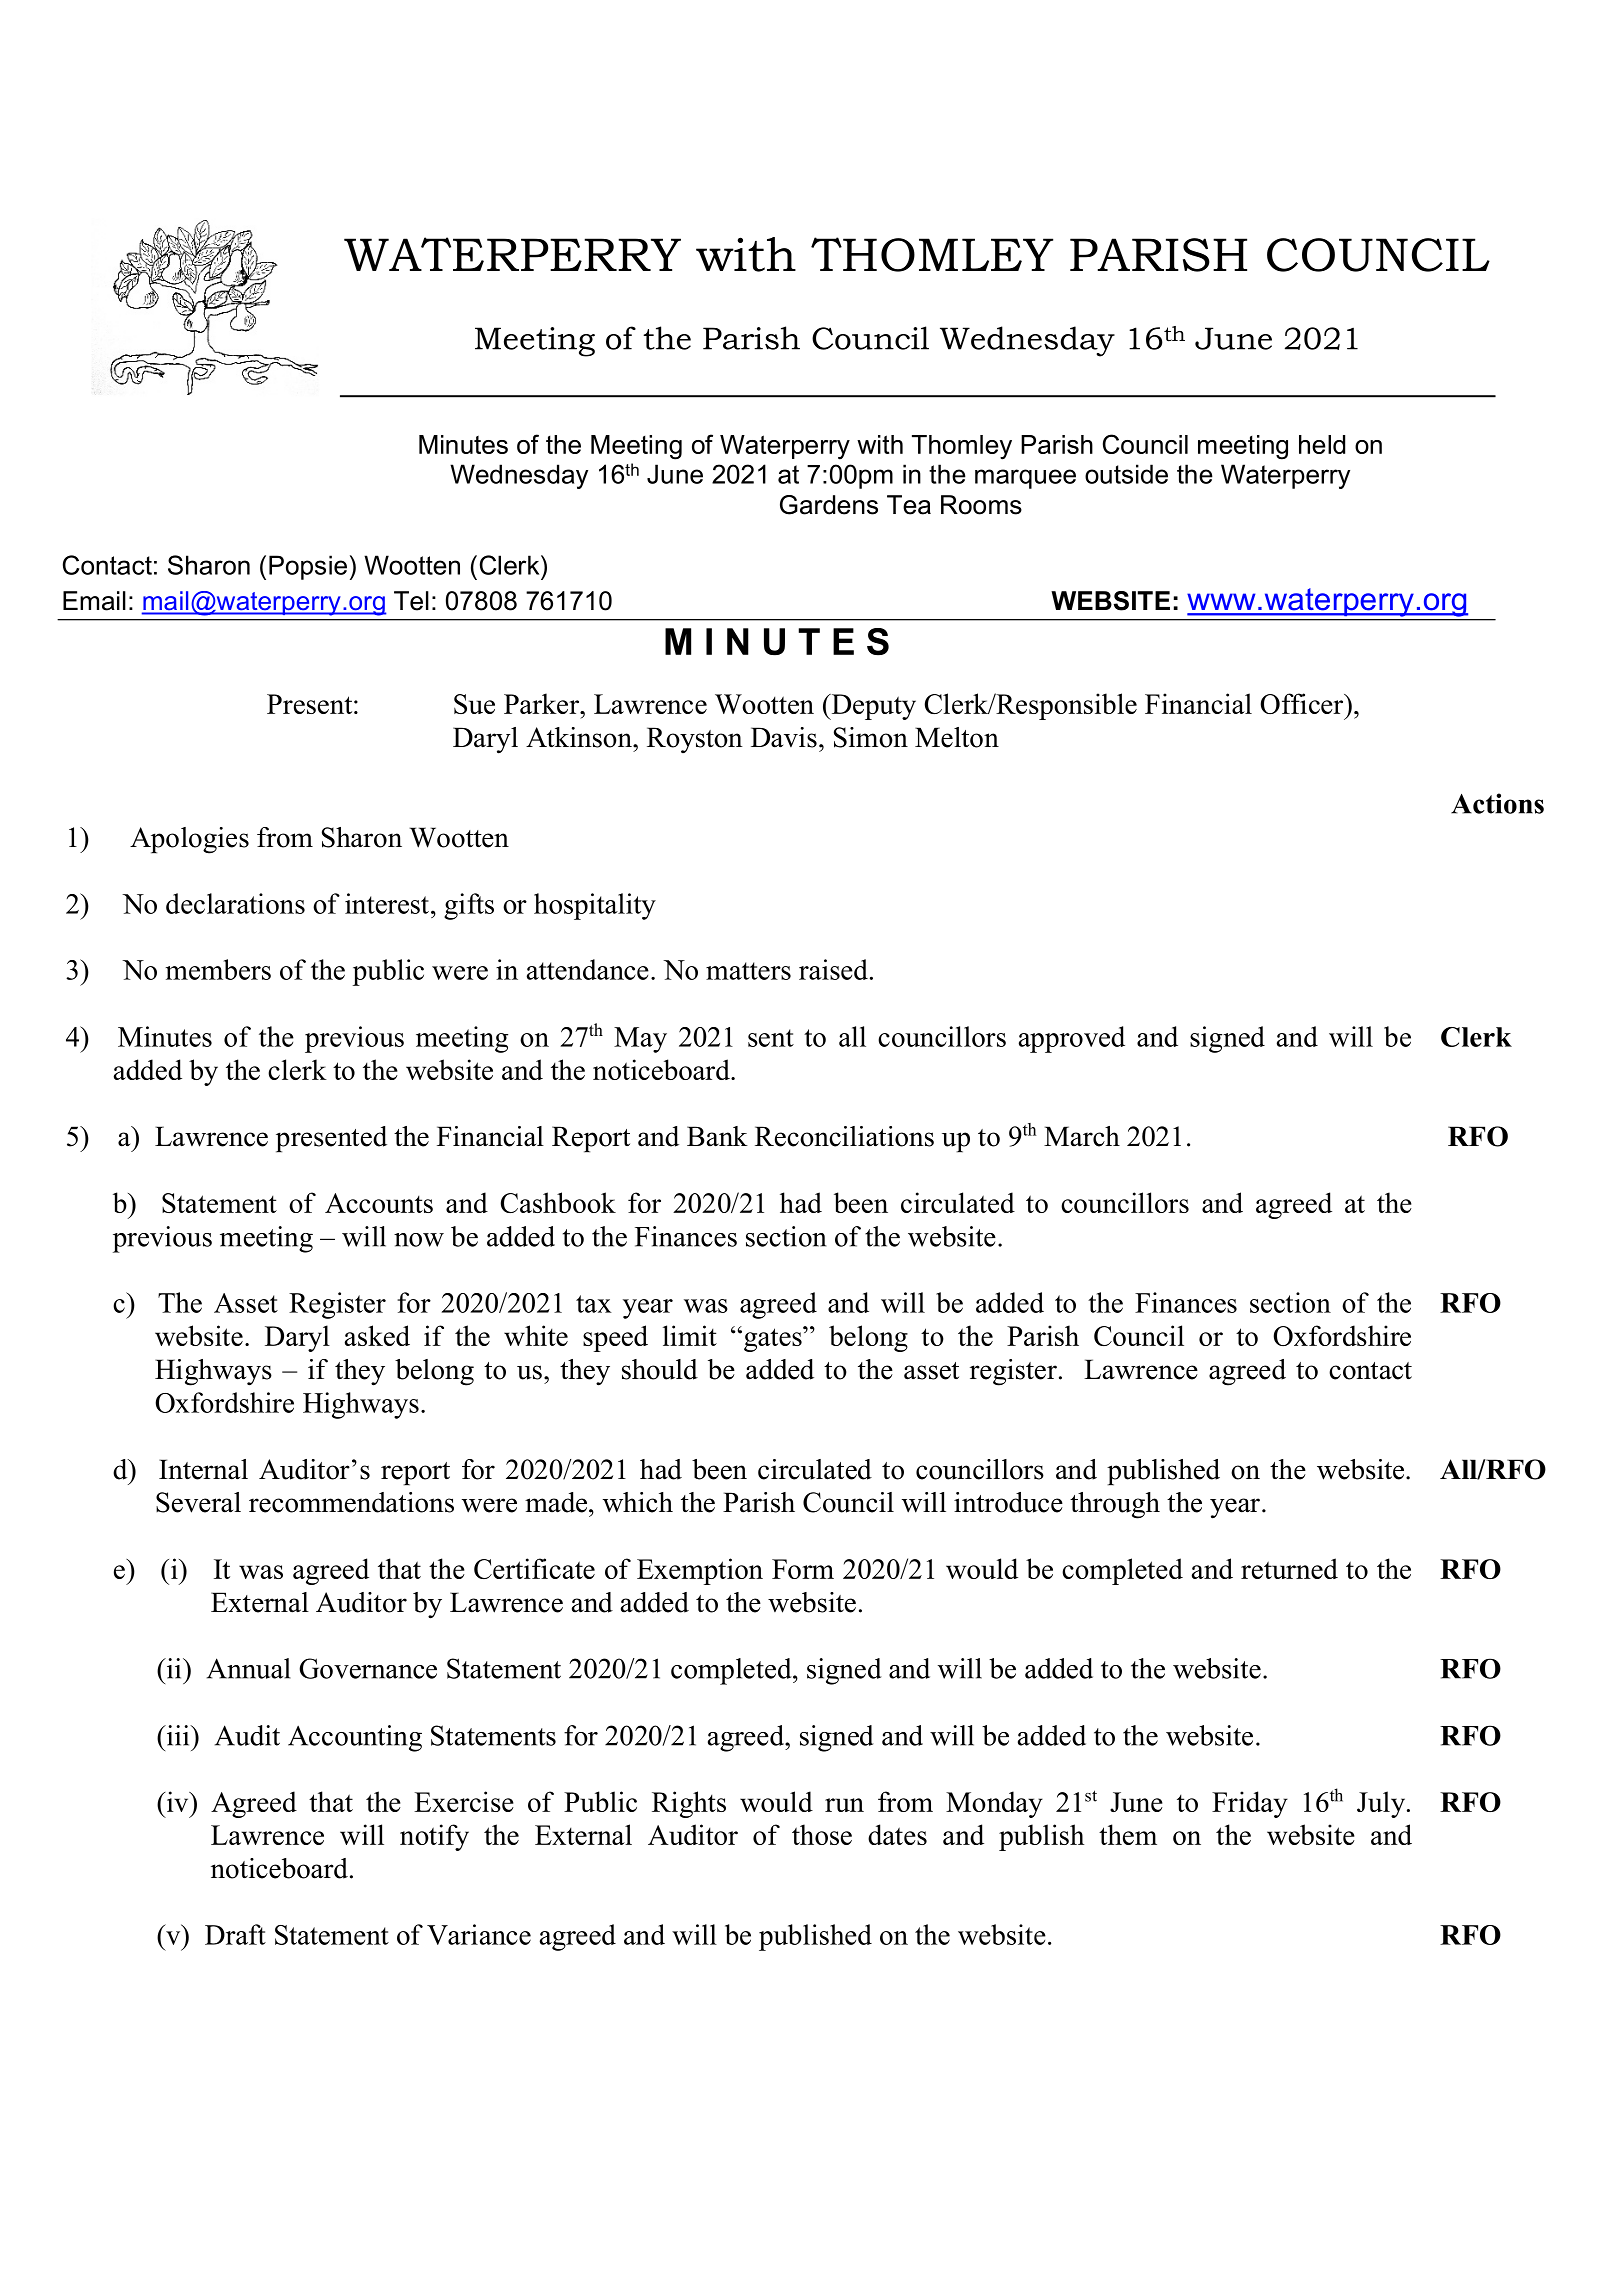  Describe the element at coordinates (235, 1934) in the page. I see `Draft` at that location.
